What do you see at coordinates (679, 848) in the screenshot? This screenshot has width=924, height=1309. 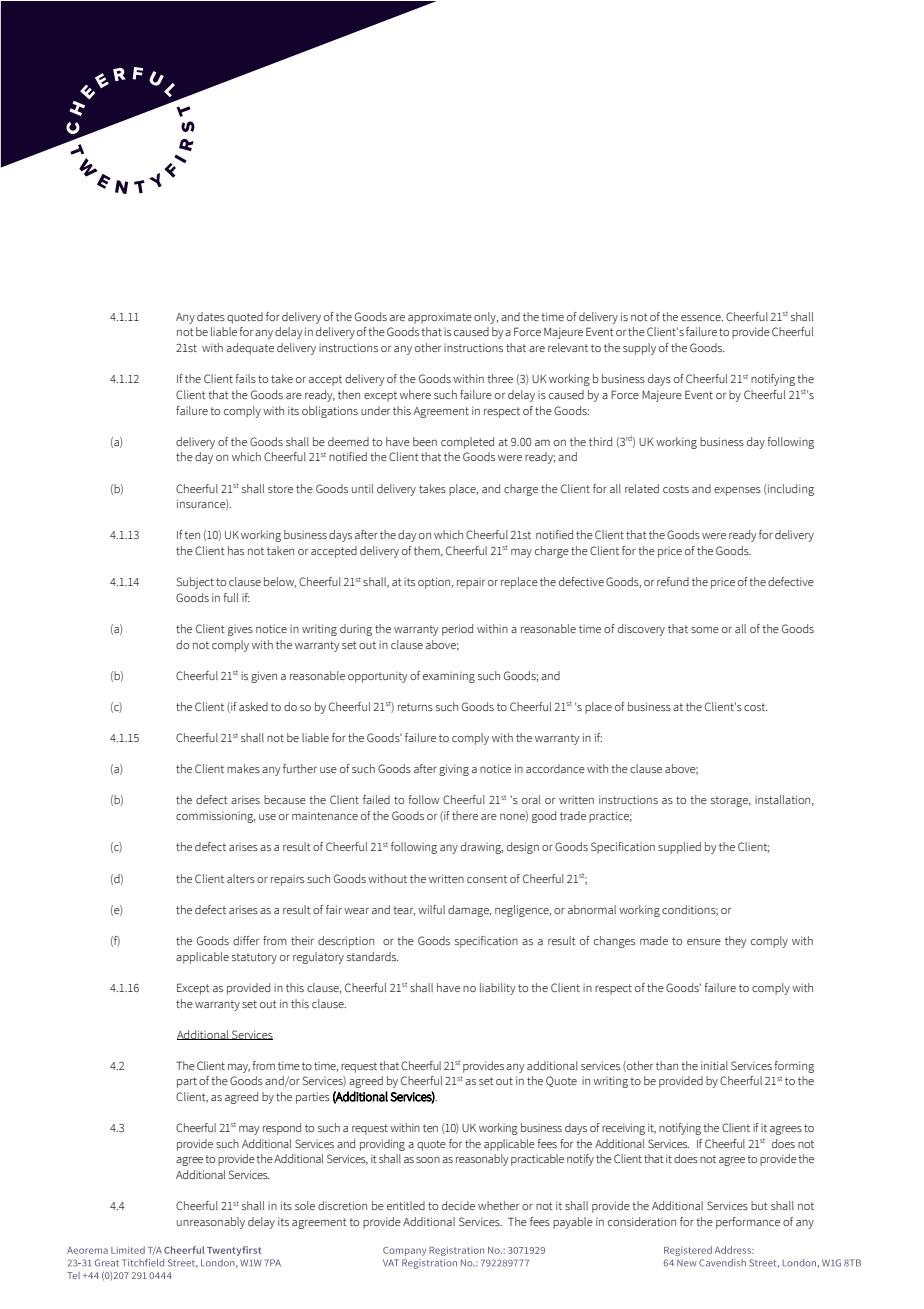 I see `supplied` at bounding box center [679, 848].
